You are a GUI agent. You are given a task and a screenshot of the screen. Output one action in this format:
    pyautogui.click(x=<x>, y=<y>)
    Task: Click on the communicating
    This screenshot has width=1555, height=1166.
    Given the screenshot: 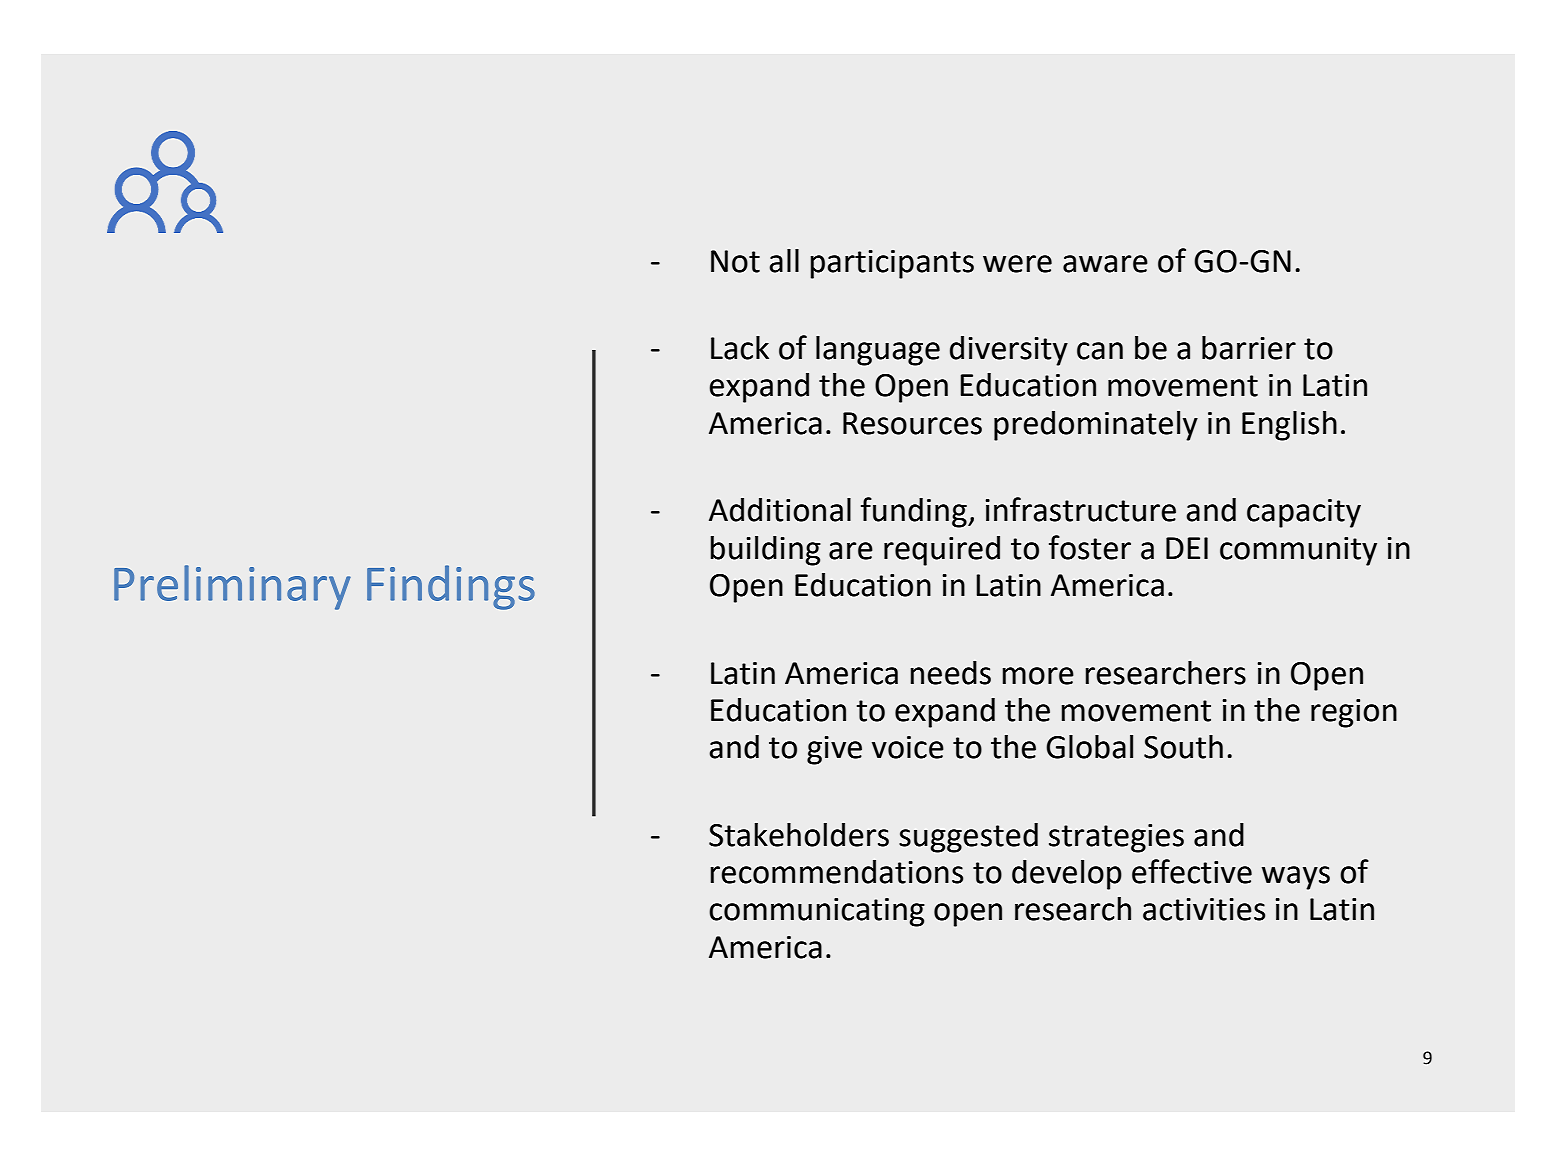 What is the action you would take?
    pyautogui.click(x=817, y=912)
